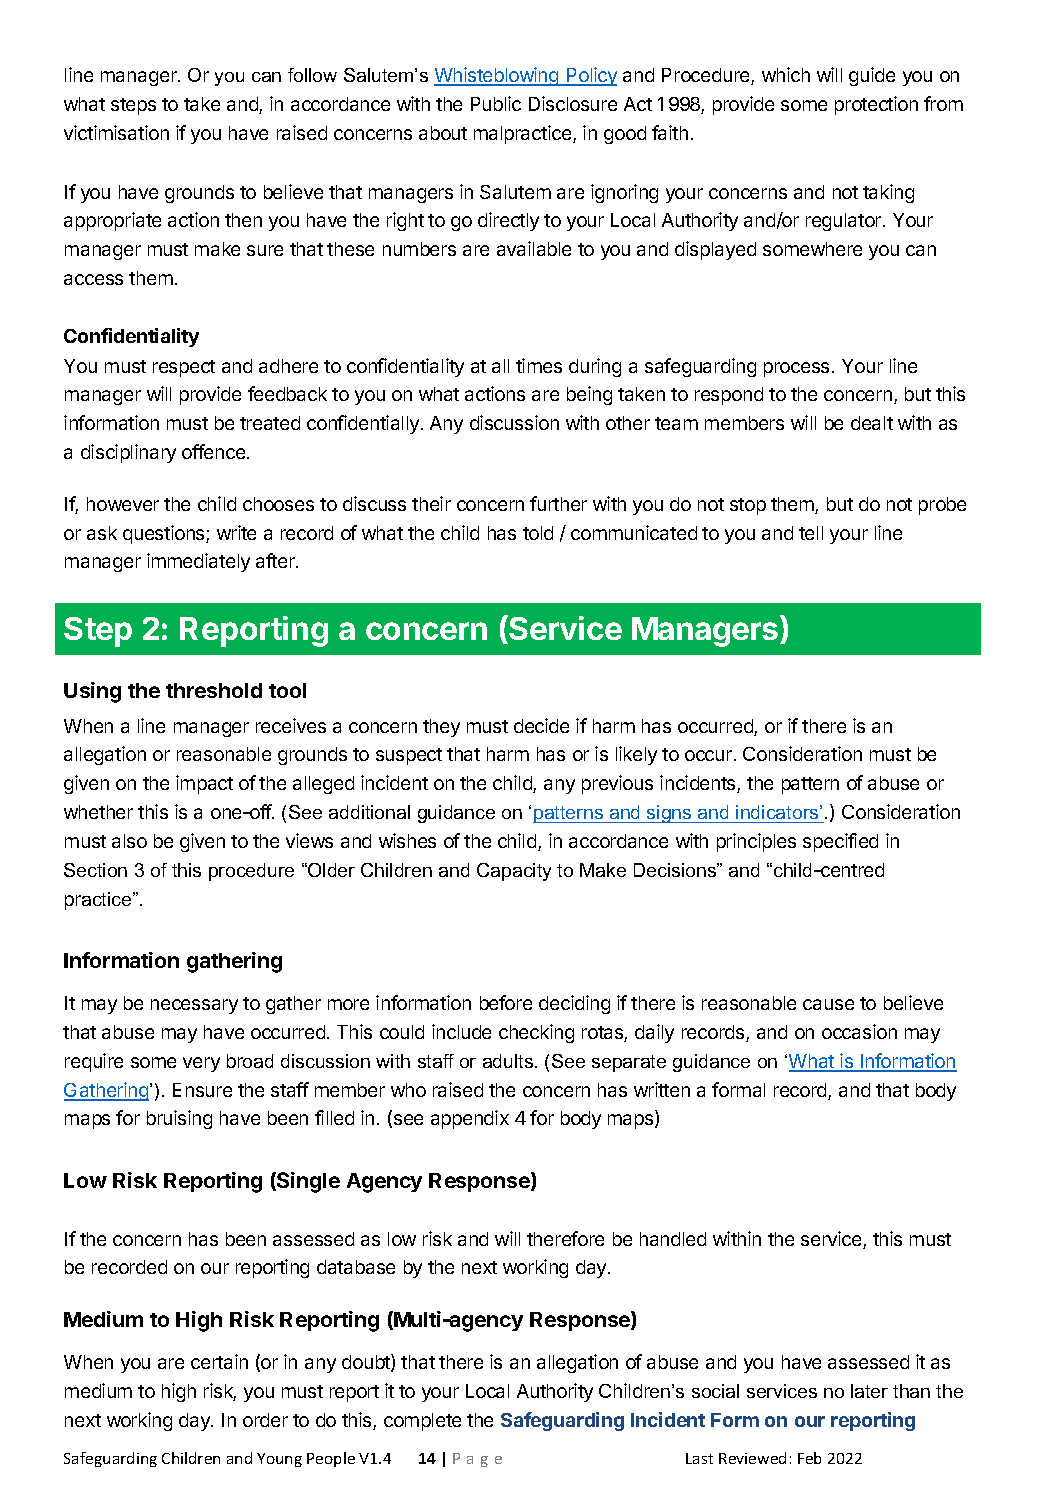  What do you see at coordinates (840, 842) in the screenshot?
I see `specified` at bounding box center [840, 842].
